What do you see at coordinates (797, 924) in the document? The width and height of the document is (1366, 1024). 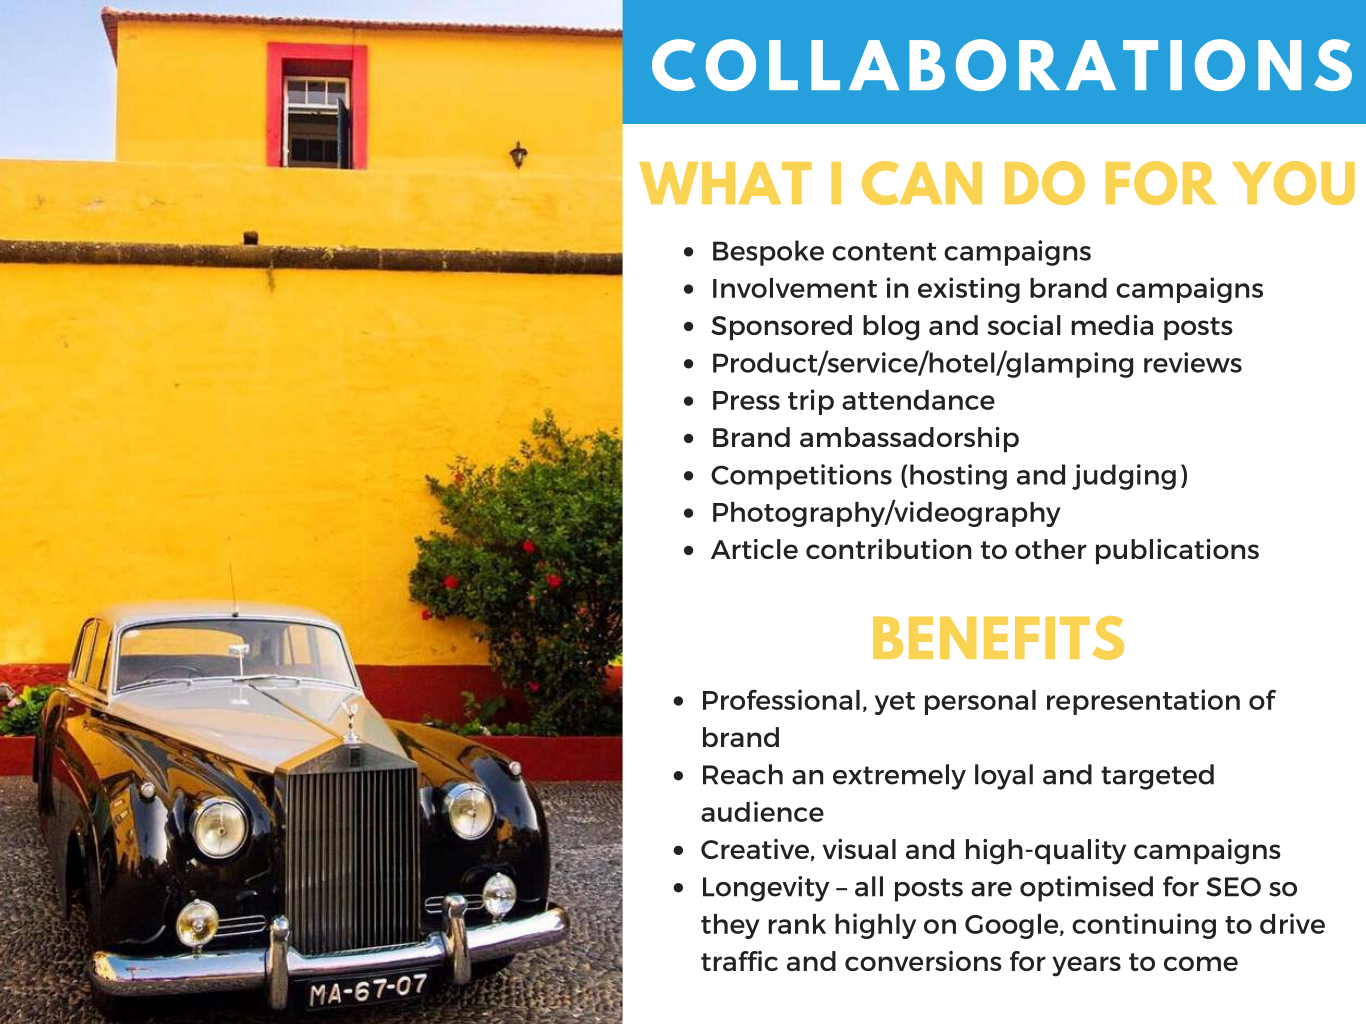 I see `rank` at bounding box center [797, 924].
